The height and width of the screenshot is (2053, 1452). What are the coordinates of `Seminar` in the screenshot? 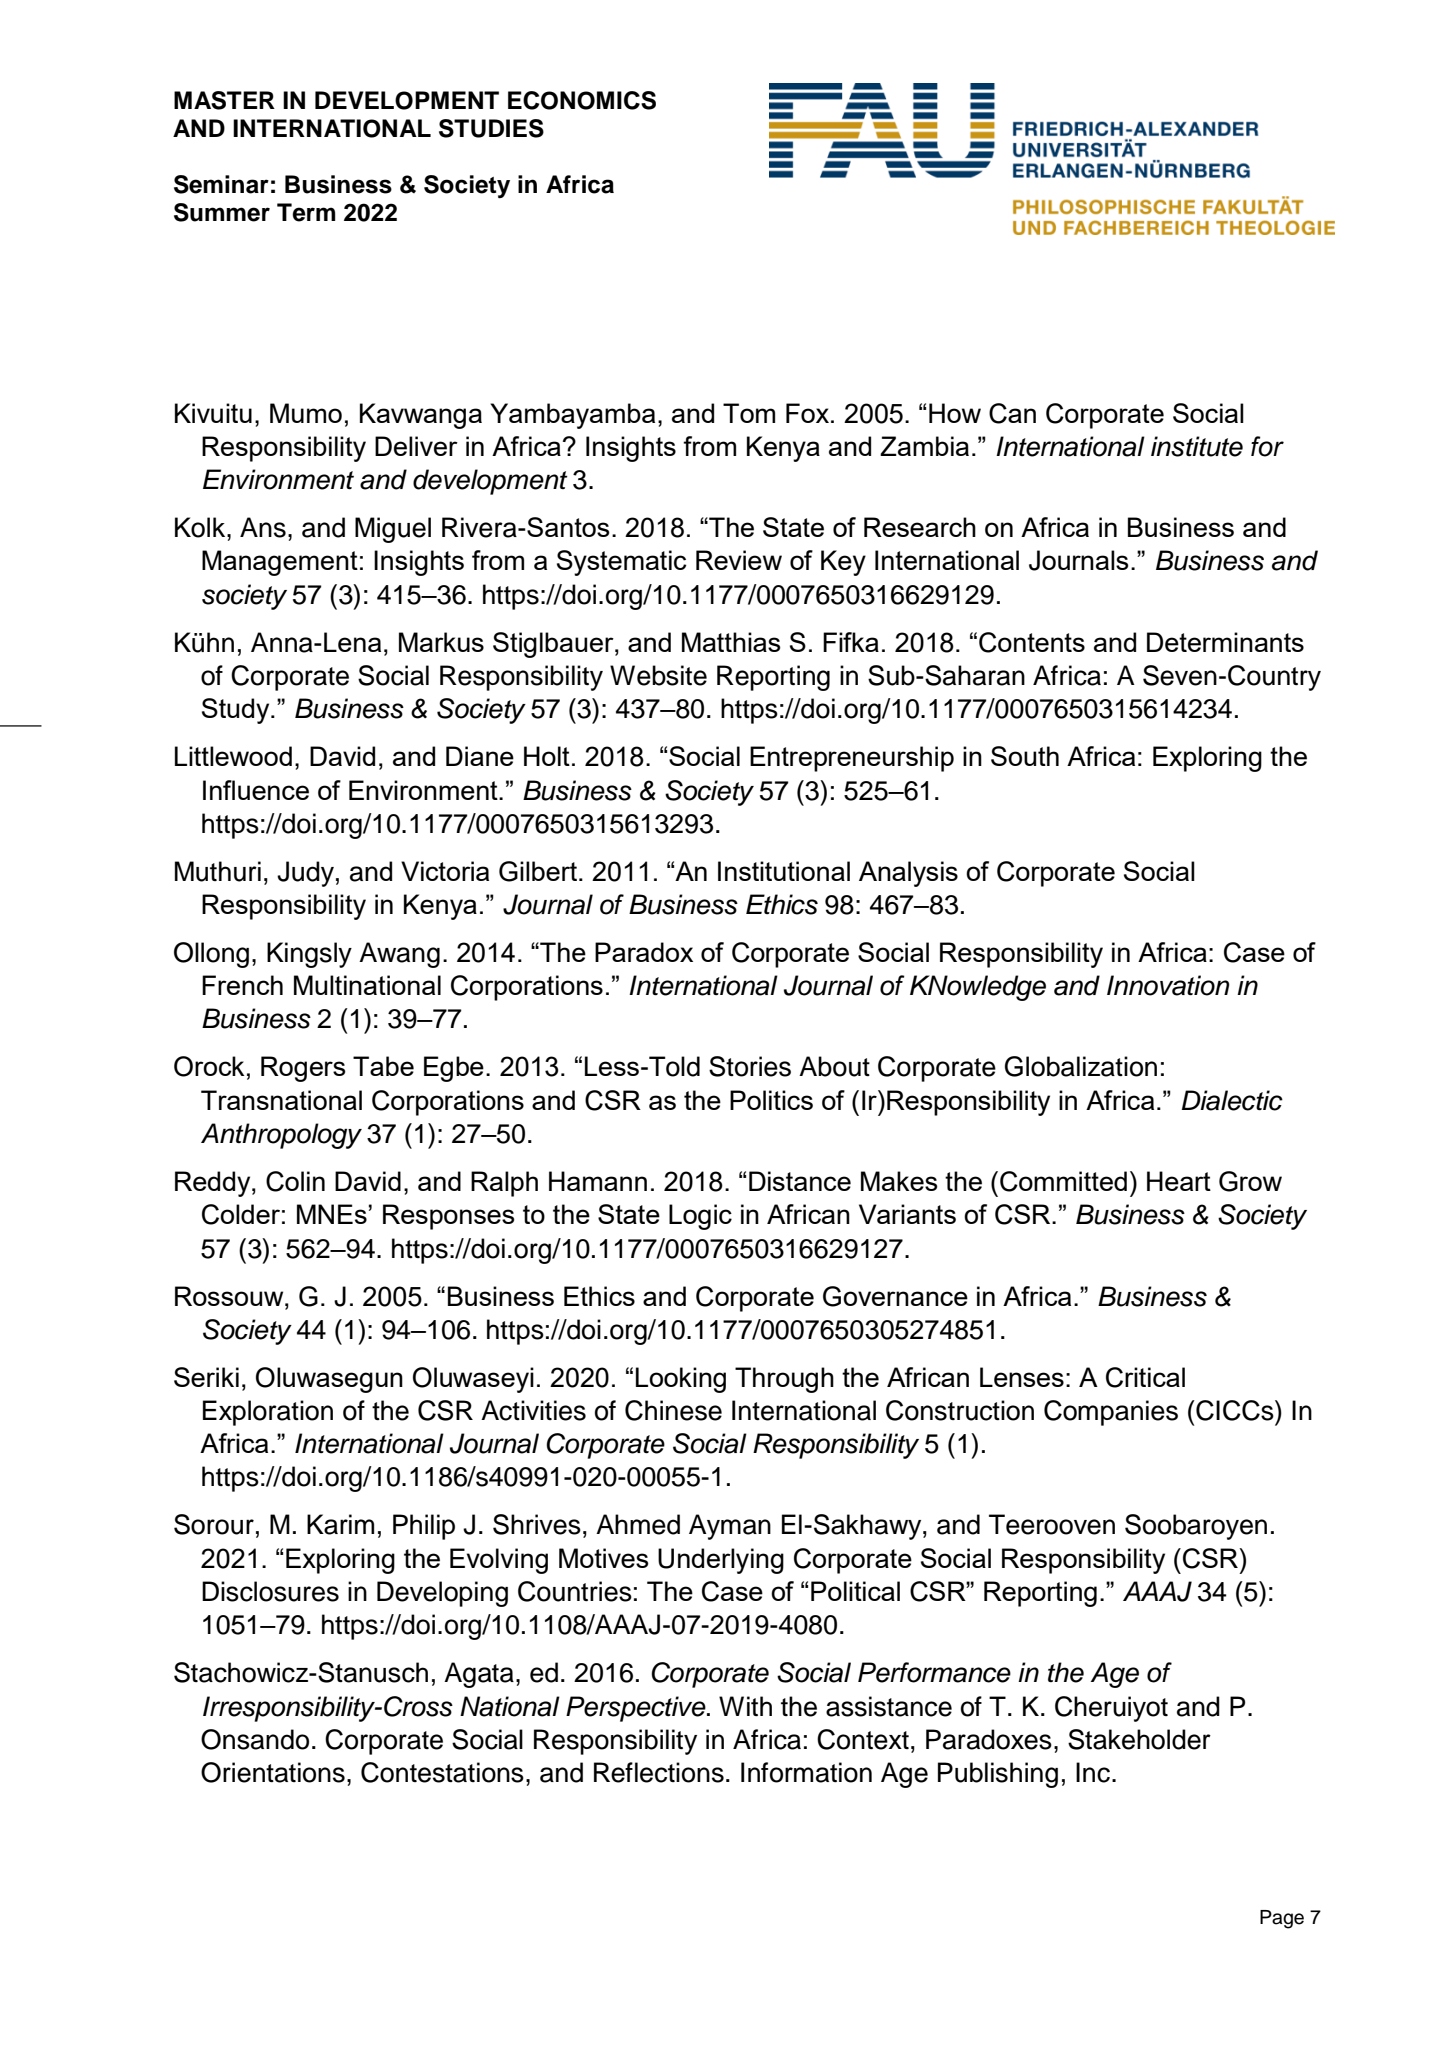 It's located at (221, 184).
